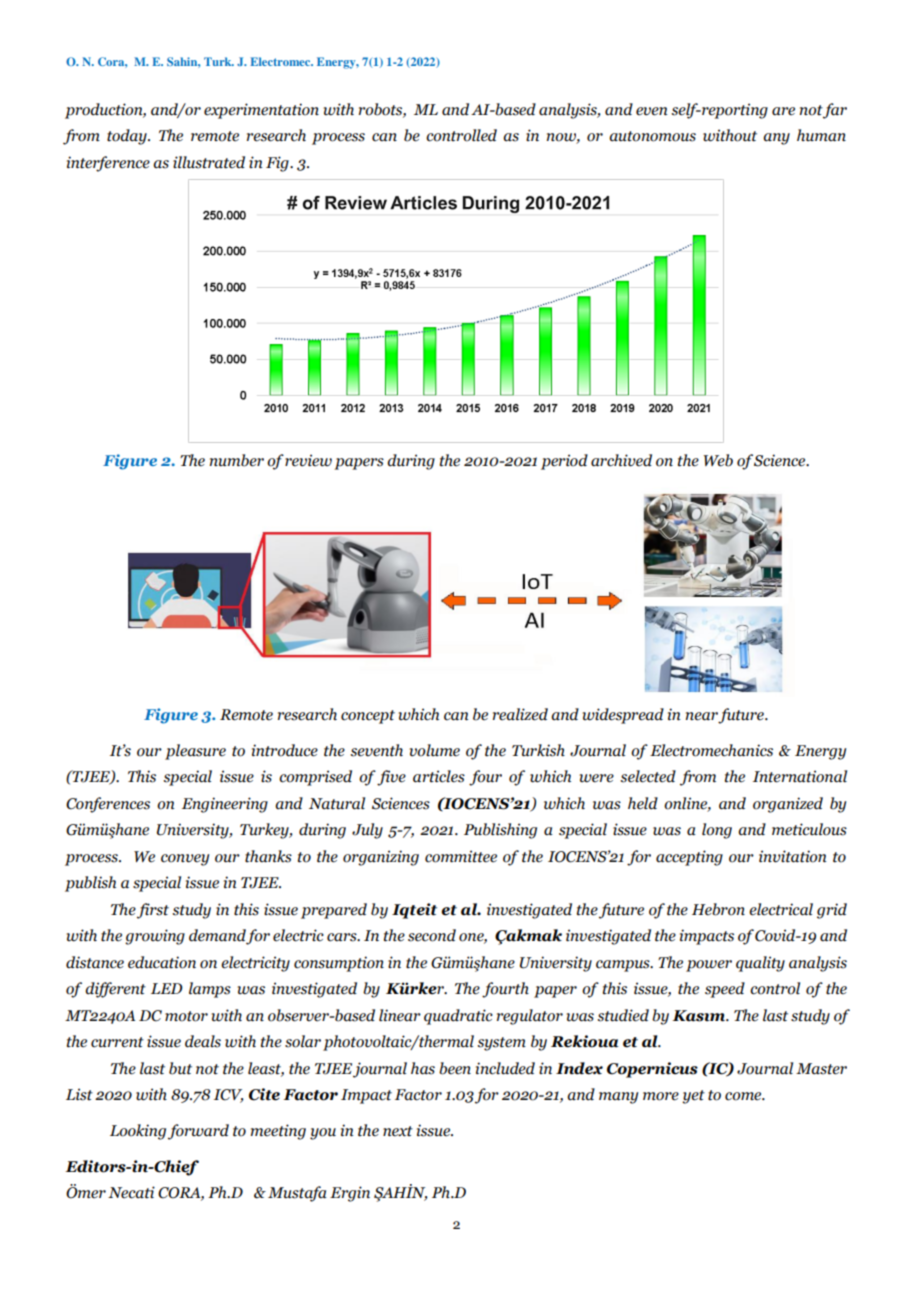  Describe the element at coordinates (520, 714) in the image. I see `realized` at that location.
